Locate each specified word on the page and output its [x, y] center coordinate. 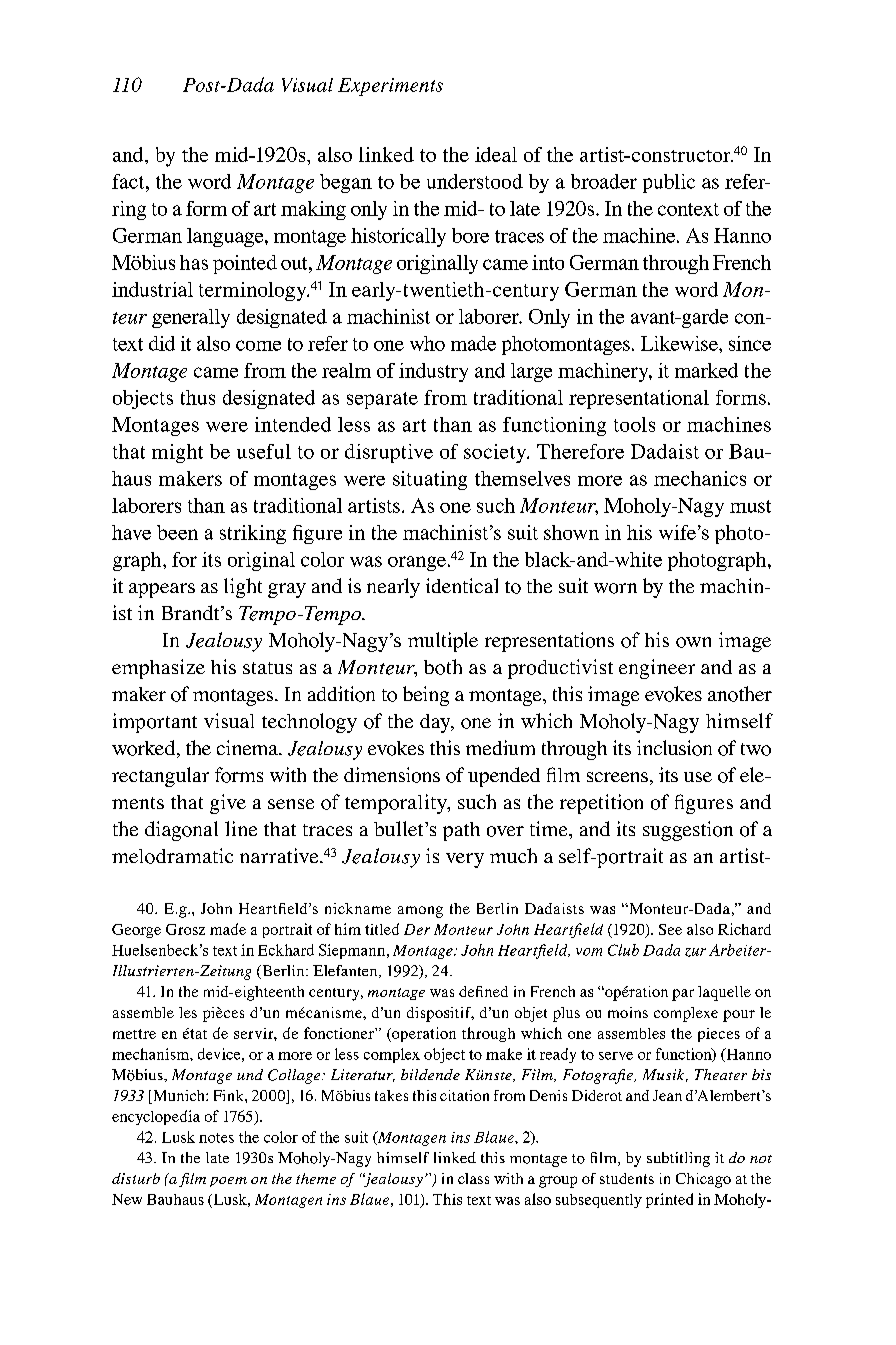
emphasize [158, 669]
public [669, 183]
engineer [657, 669]
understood [475, 181]
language [226, 237]
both [443, 667]
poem [228, 1182]
